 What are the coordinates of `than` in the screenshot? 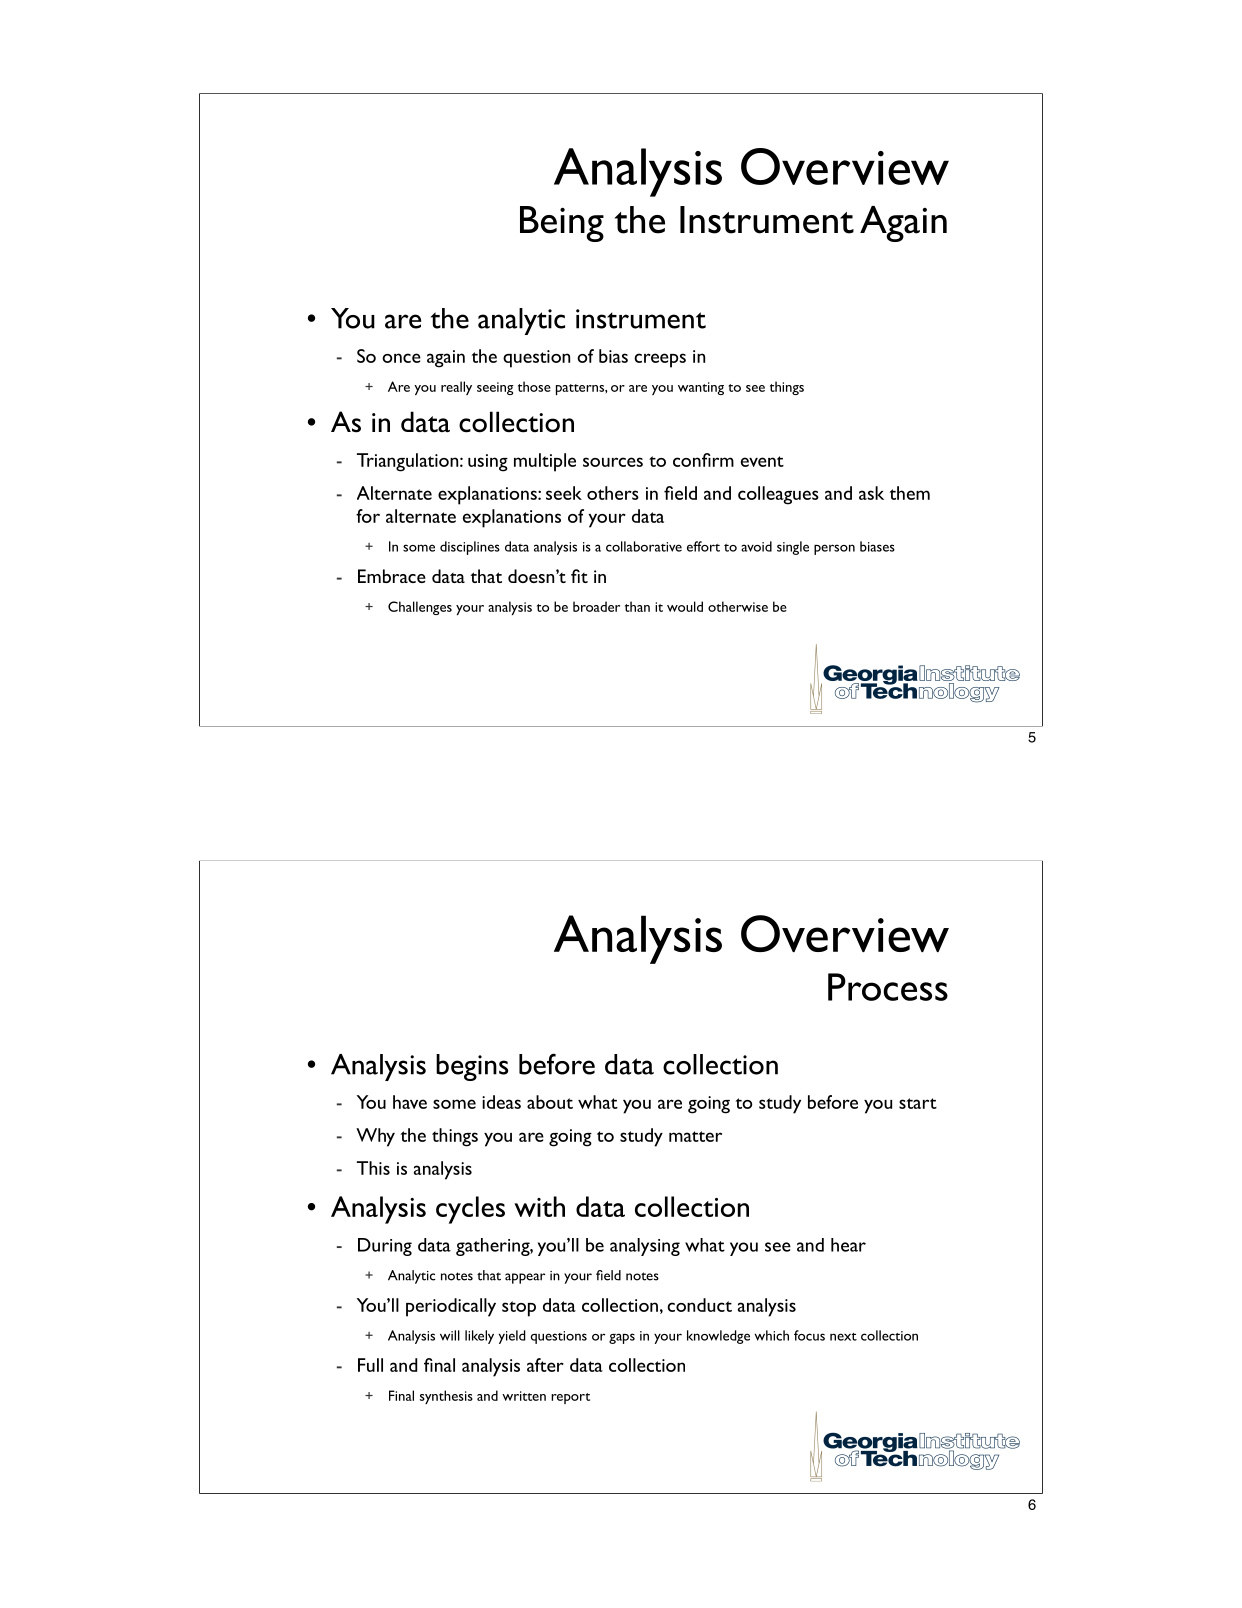 It's located at (637, 606).
